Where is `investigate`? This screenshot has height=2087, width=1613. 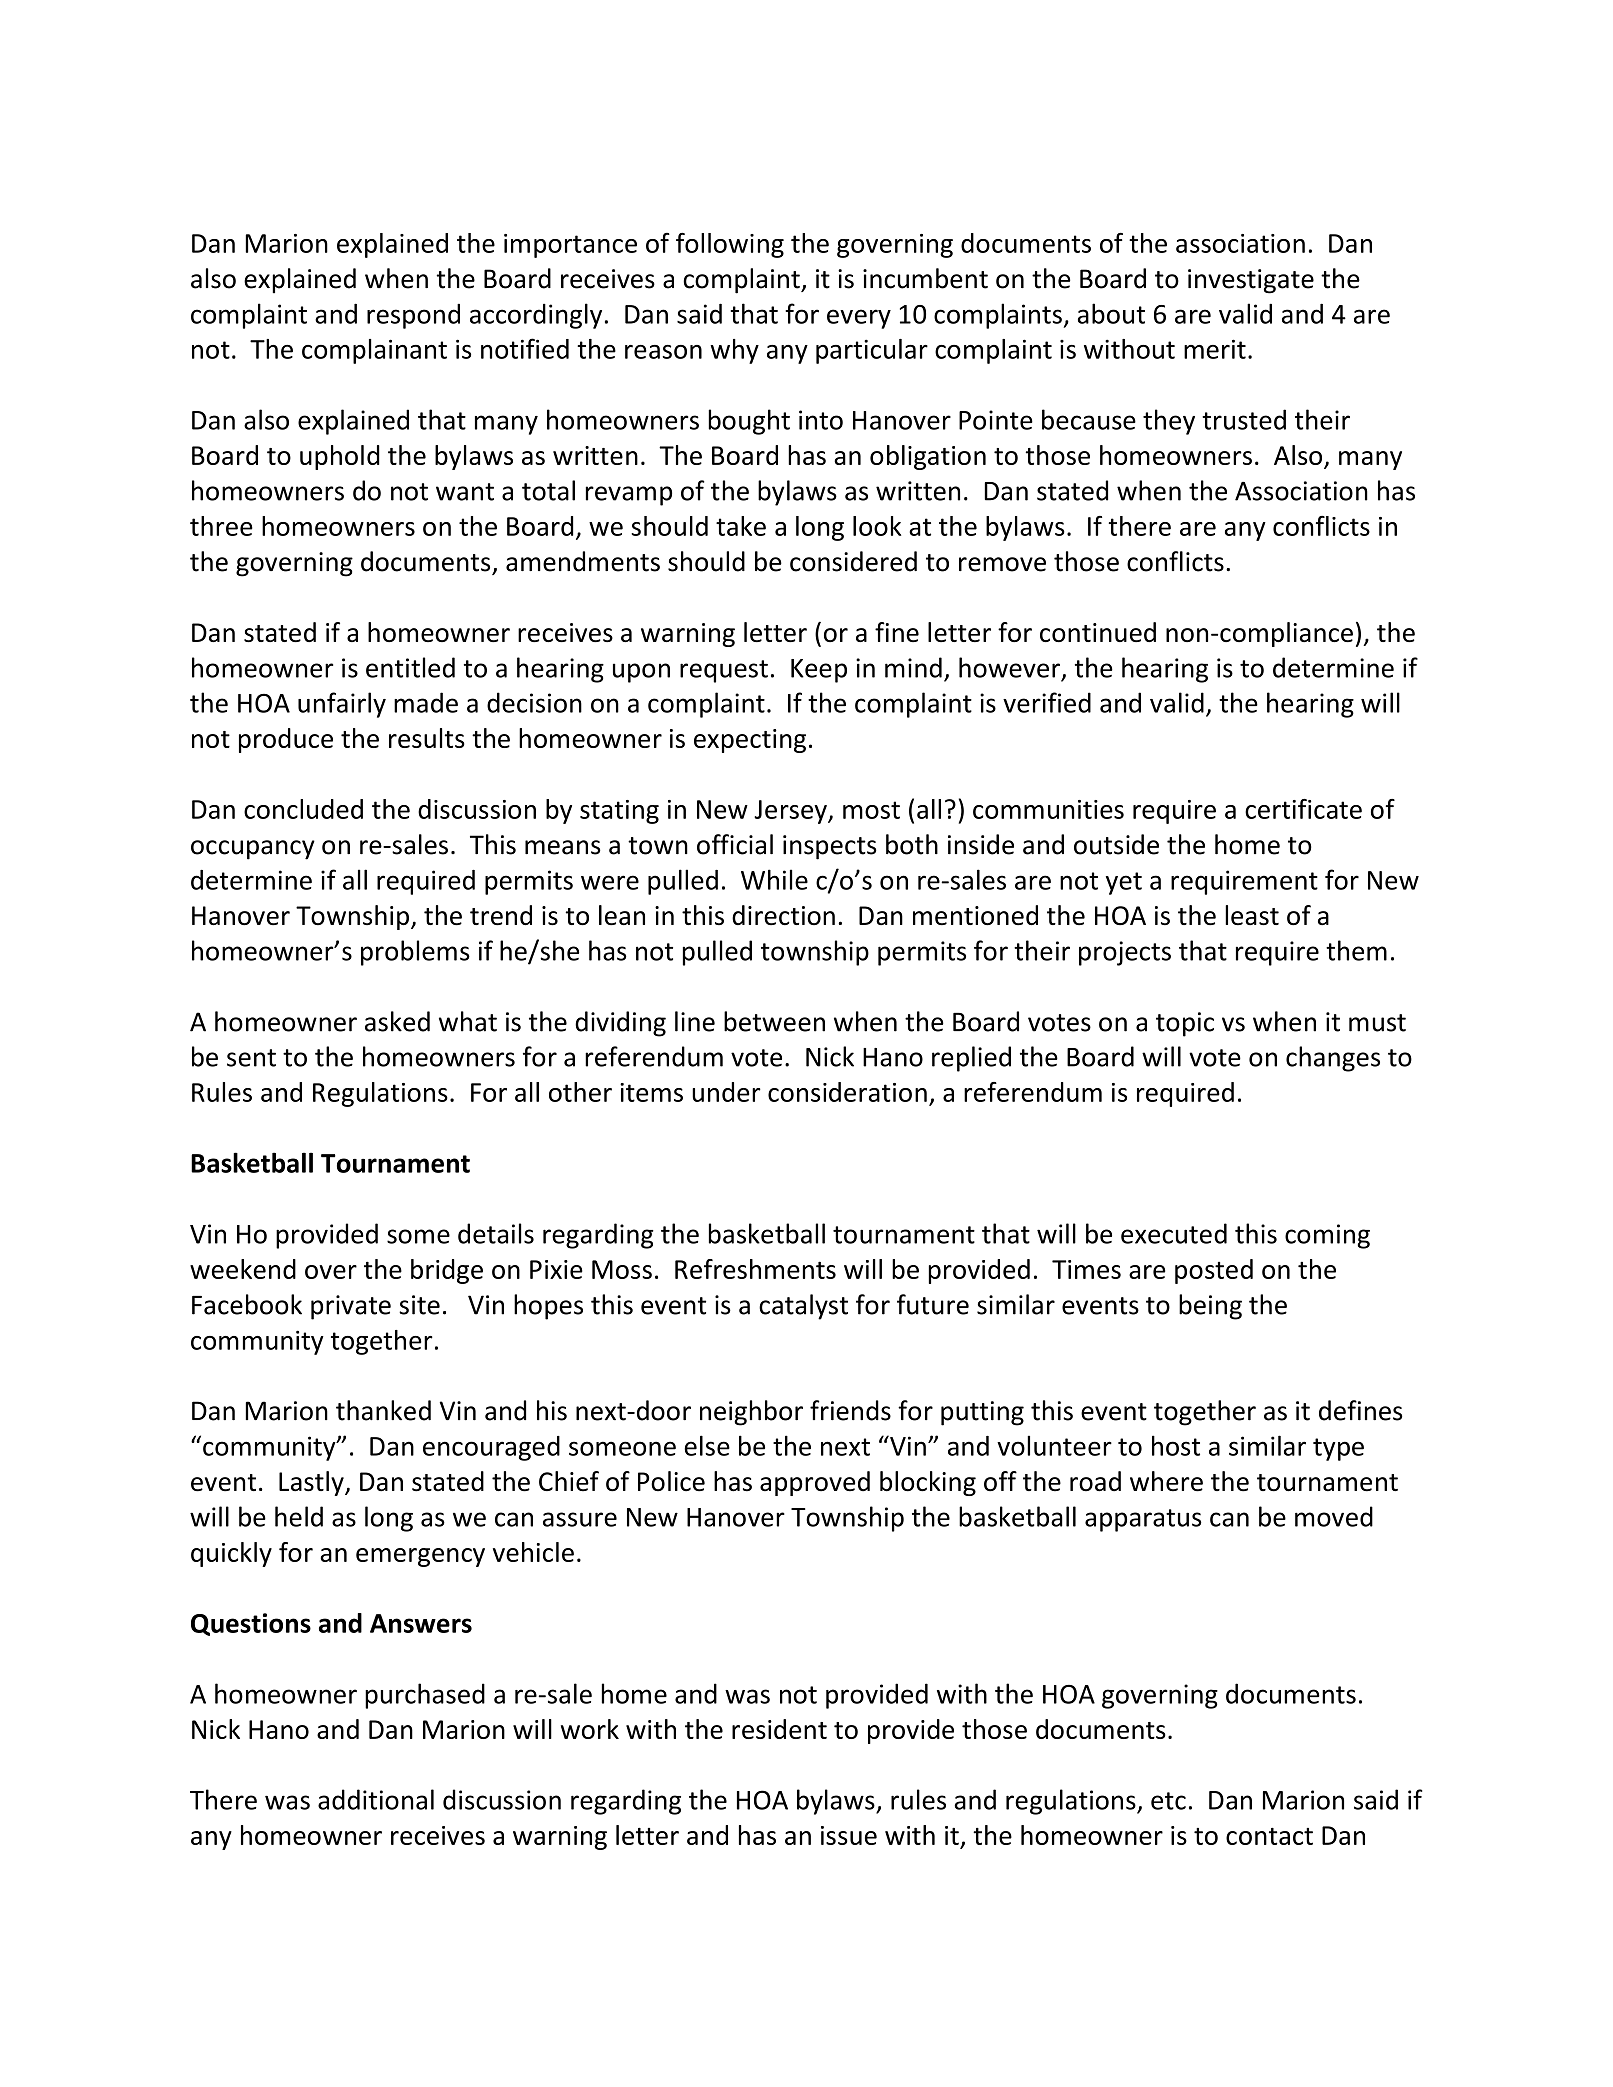
investigate is located at coordinates (1251, 281).
